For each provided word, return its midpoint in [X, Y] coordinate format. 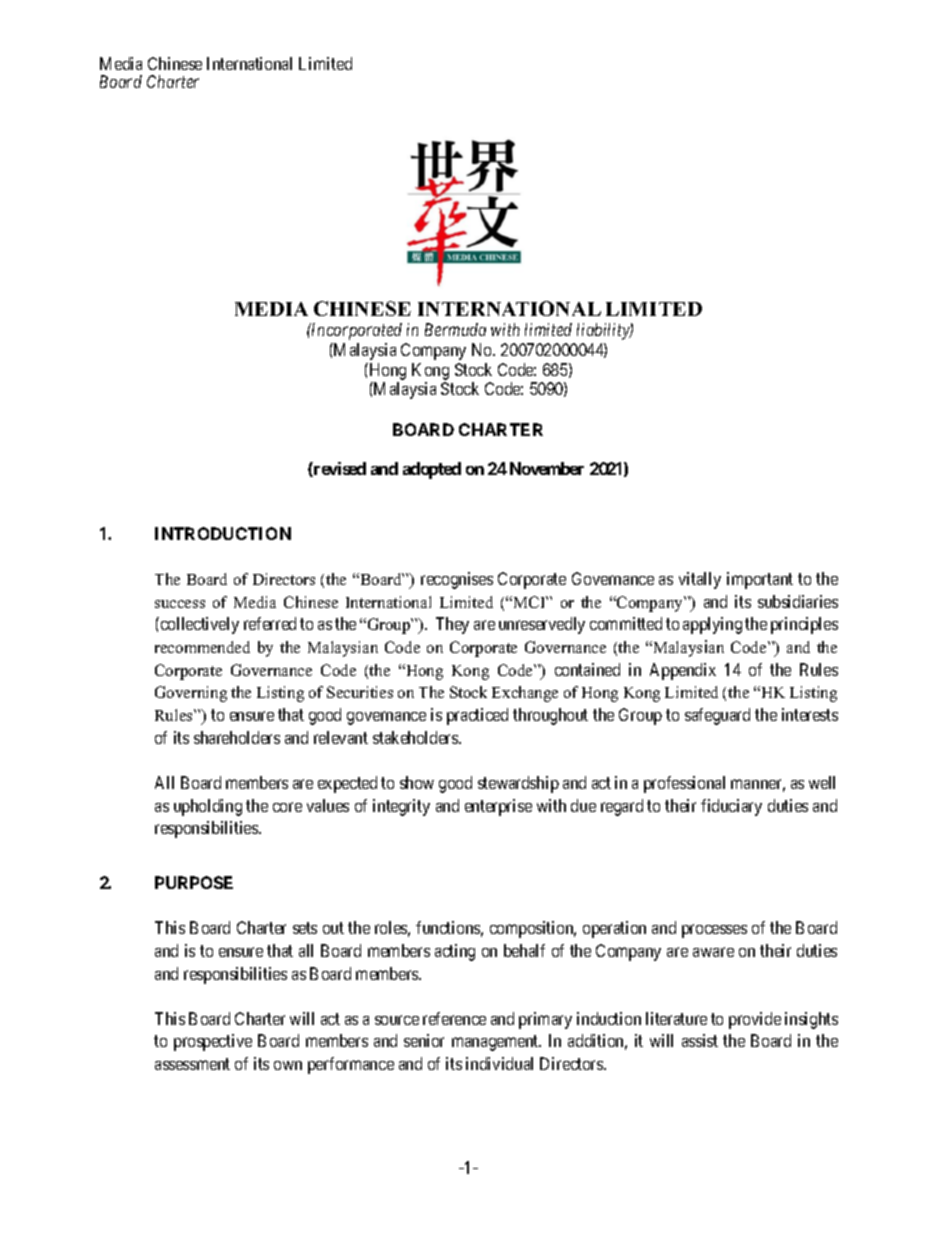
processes [714, 931]
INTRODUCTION [223, 533]
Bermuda [455, 329]
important [760, 580]
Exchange [525, 694]
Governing [191, 694]
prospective [213, 1042]
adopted [432, 470]
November [547, 468]
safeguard [717, 716]
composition [533, 929]
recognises [457, 580]
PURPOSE [194, 882]
